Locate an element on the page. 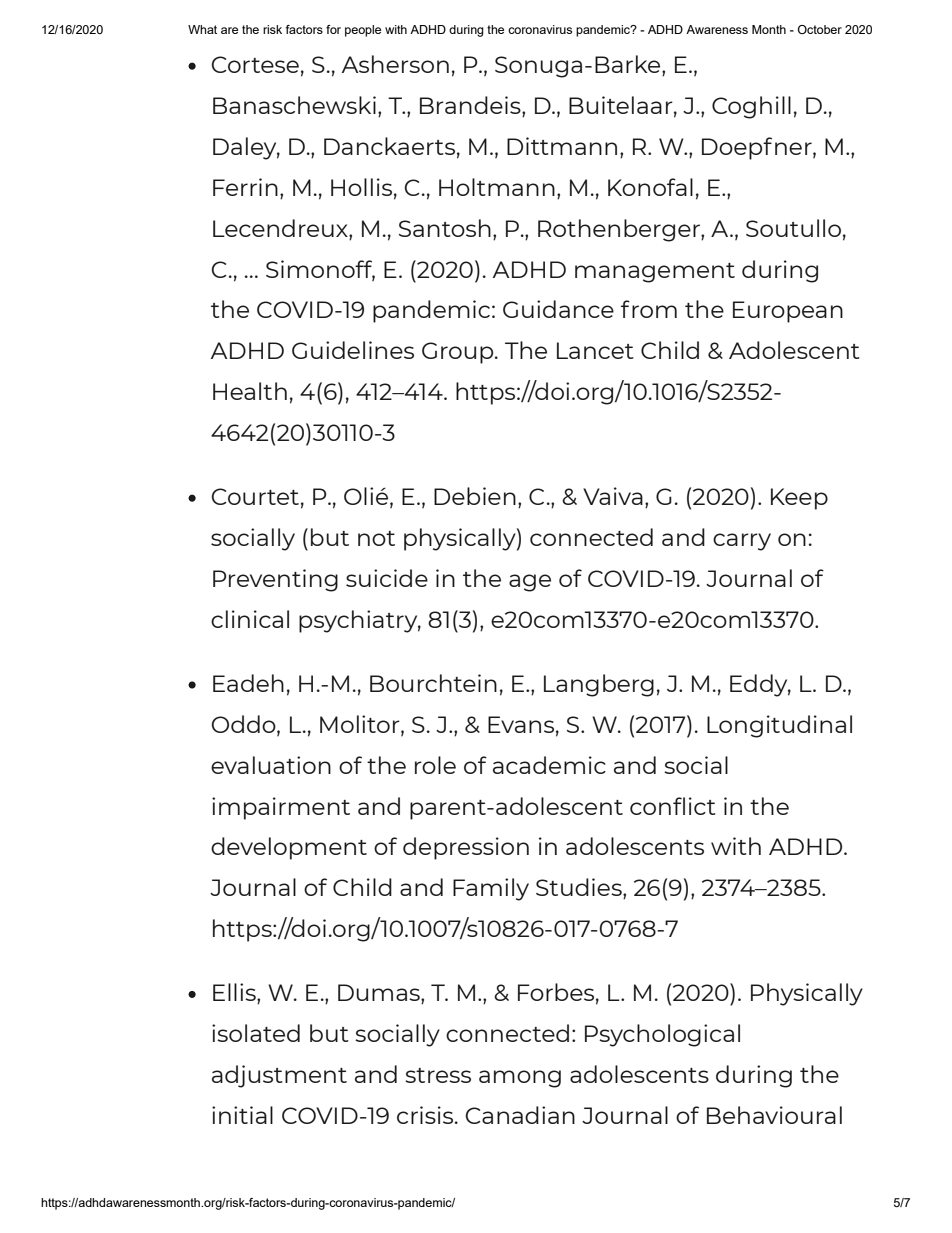 The image size is (952, 1233). Preventing is located at coordinates (275, 580).
